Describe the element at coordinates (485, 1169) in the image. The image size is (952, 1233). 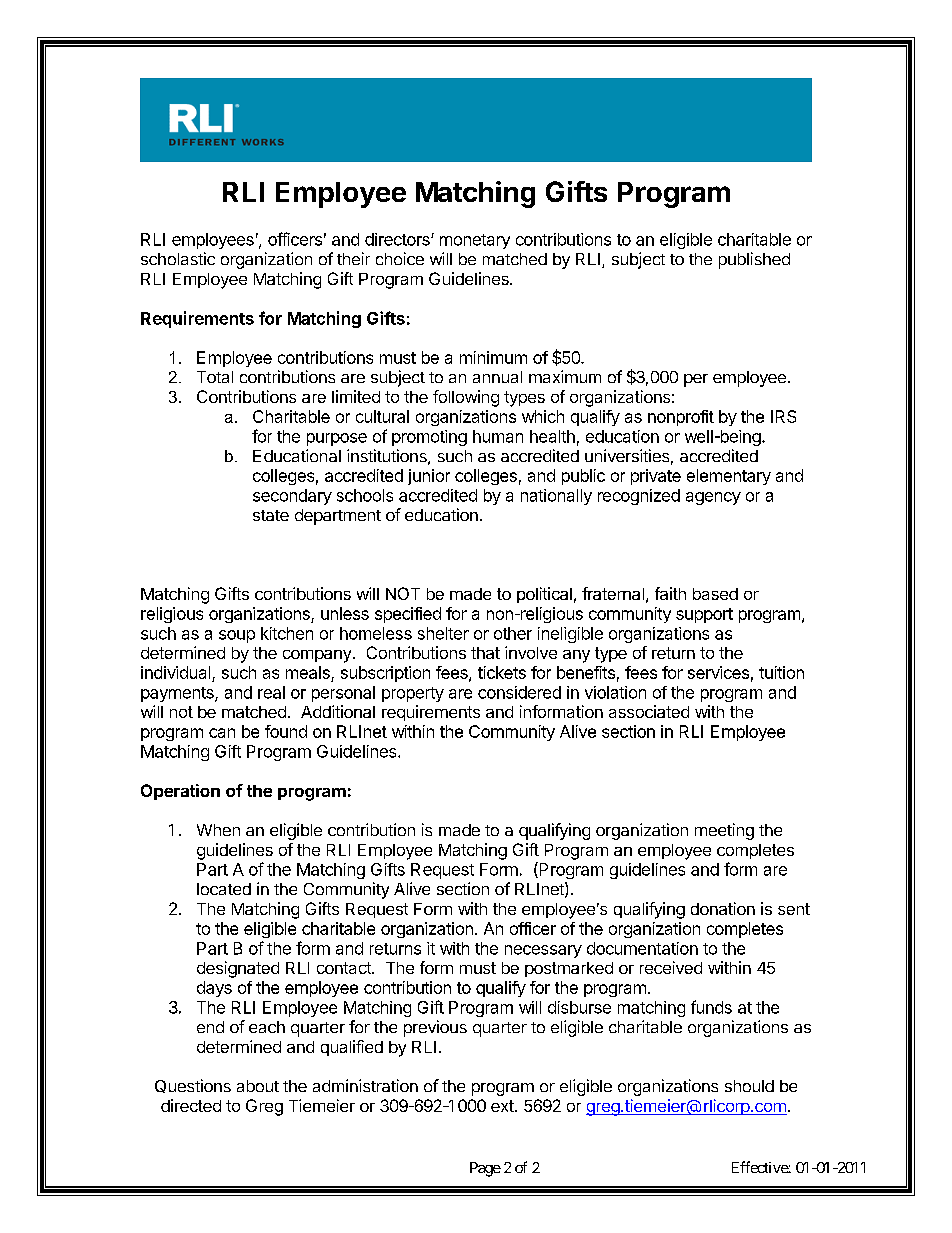
I see `Page` at that location.
